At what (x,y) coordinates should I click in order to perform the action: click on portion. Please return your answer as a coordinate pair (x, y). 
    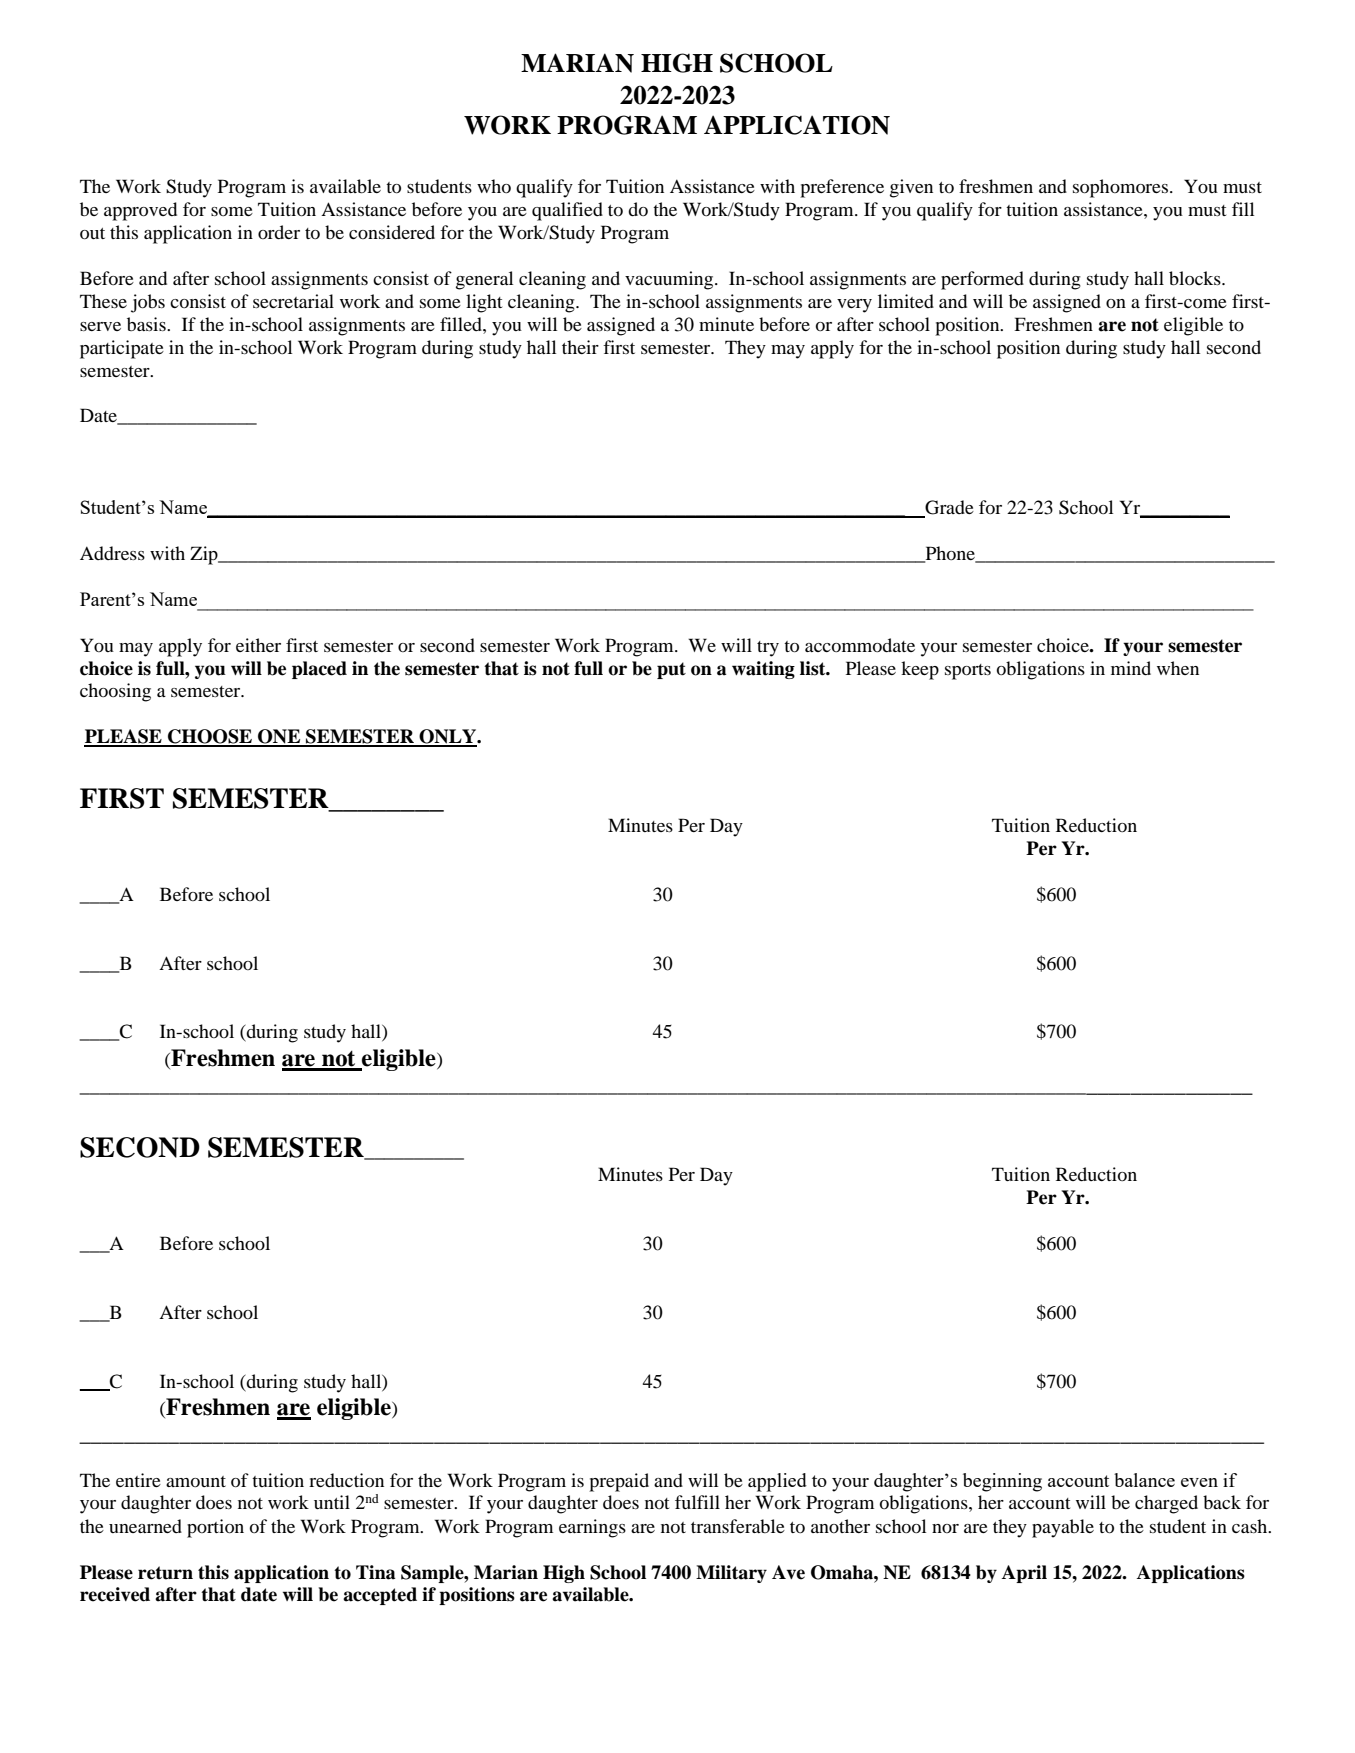
    Looking at the image, I should click on (215, 1528).
